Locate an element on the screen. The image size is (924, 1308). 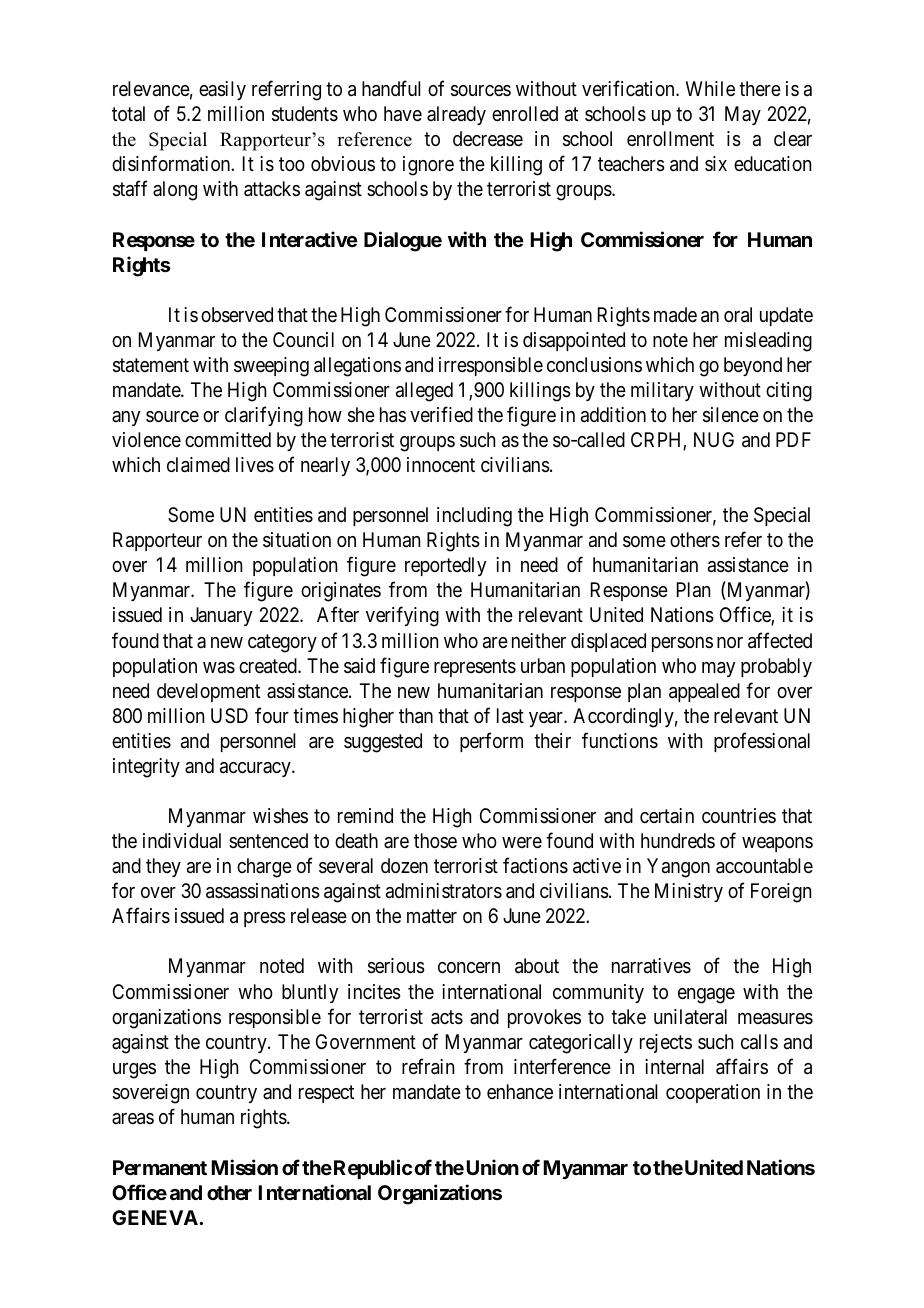
already is located at coordinates (456, 115).
